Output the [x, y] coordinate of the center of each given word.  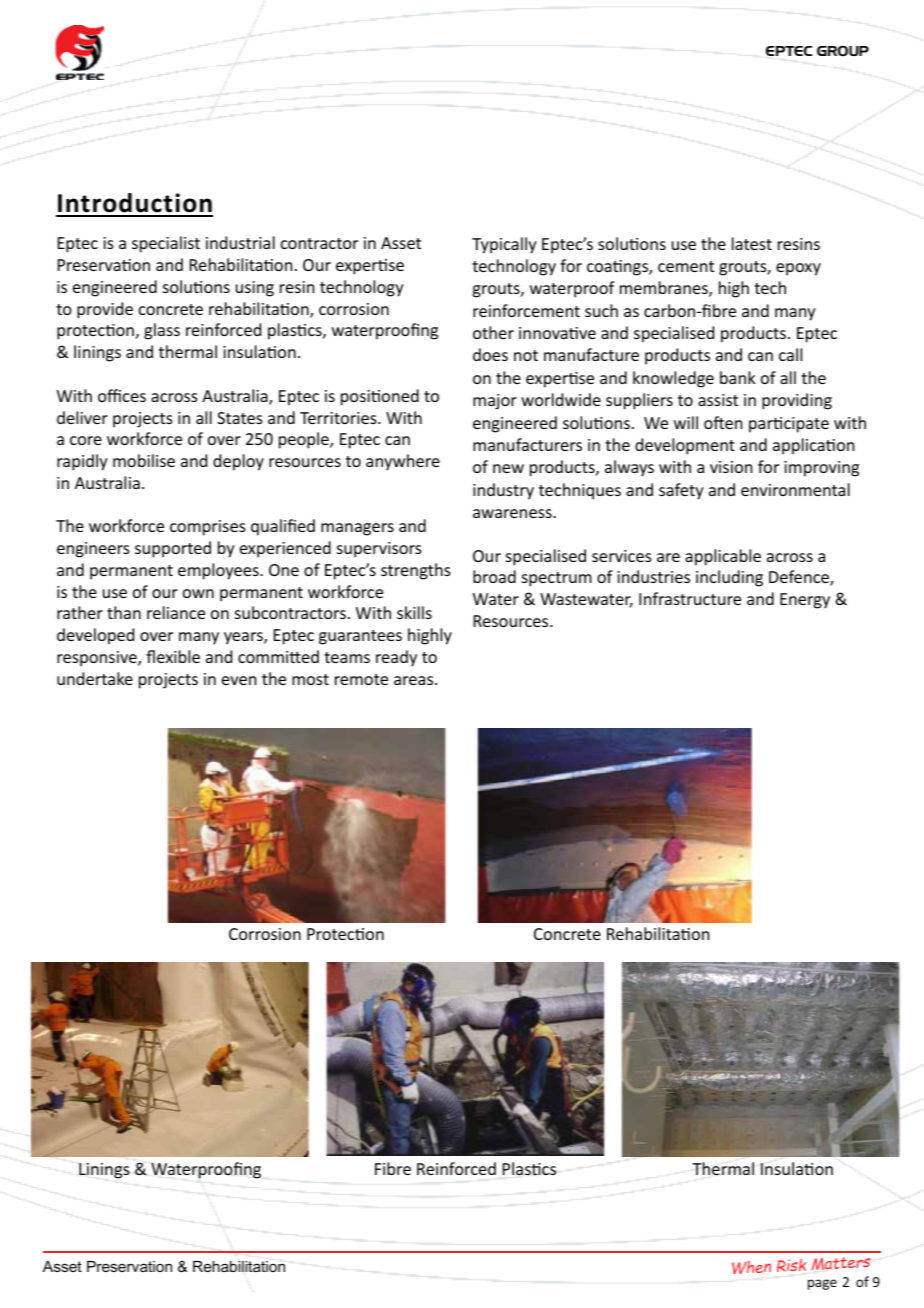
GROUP [843, 50]
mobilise [144, 460]
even [239, 680]
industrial [240, 242]
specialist [166, 244]
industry [503, 491]
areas [415, 680]
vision [731, 467]
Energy [805, 601]
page [822, 1284]
